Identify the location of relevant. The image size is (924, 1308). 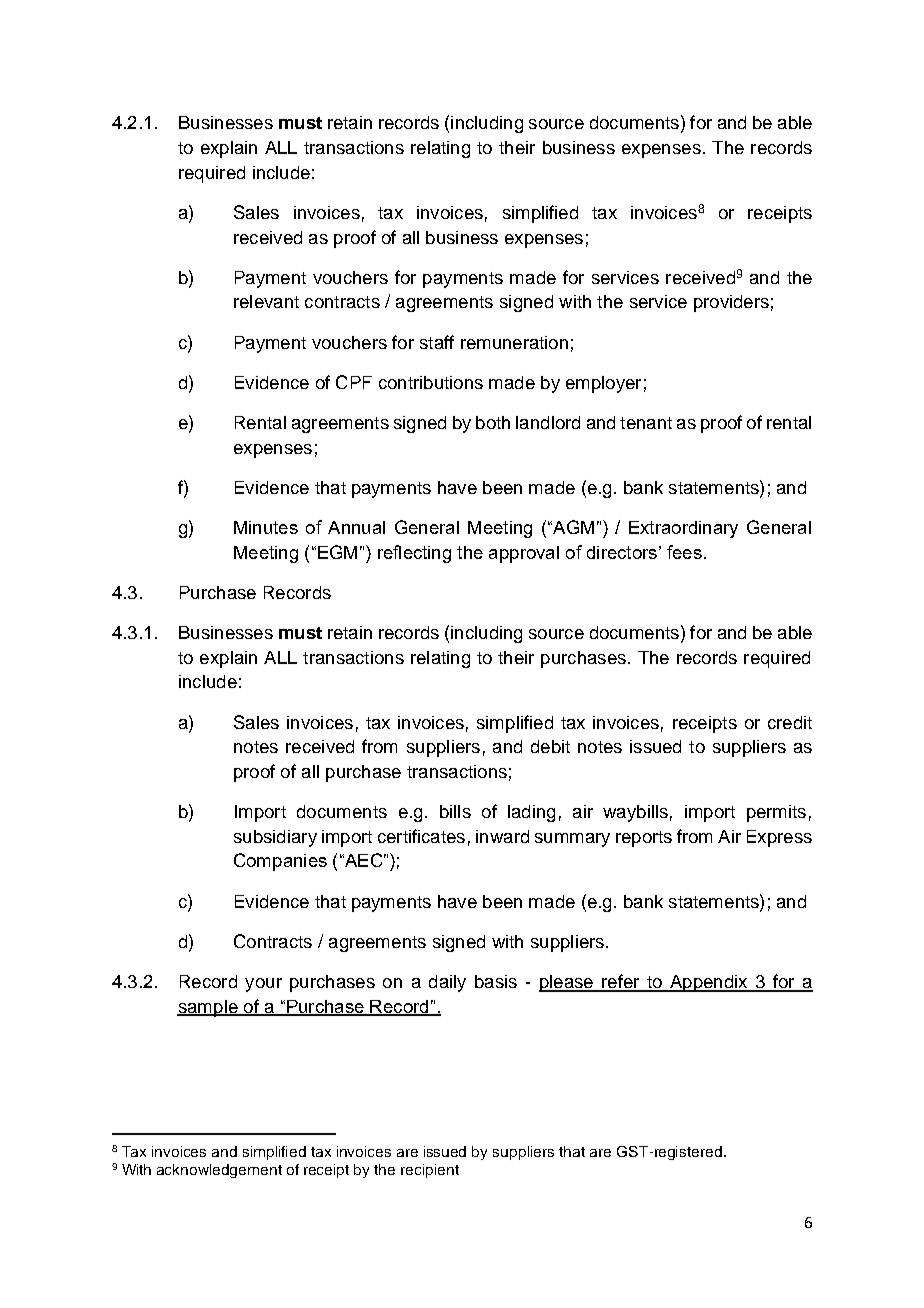
(266, 301).
